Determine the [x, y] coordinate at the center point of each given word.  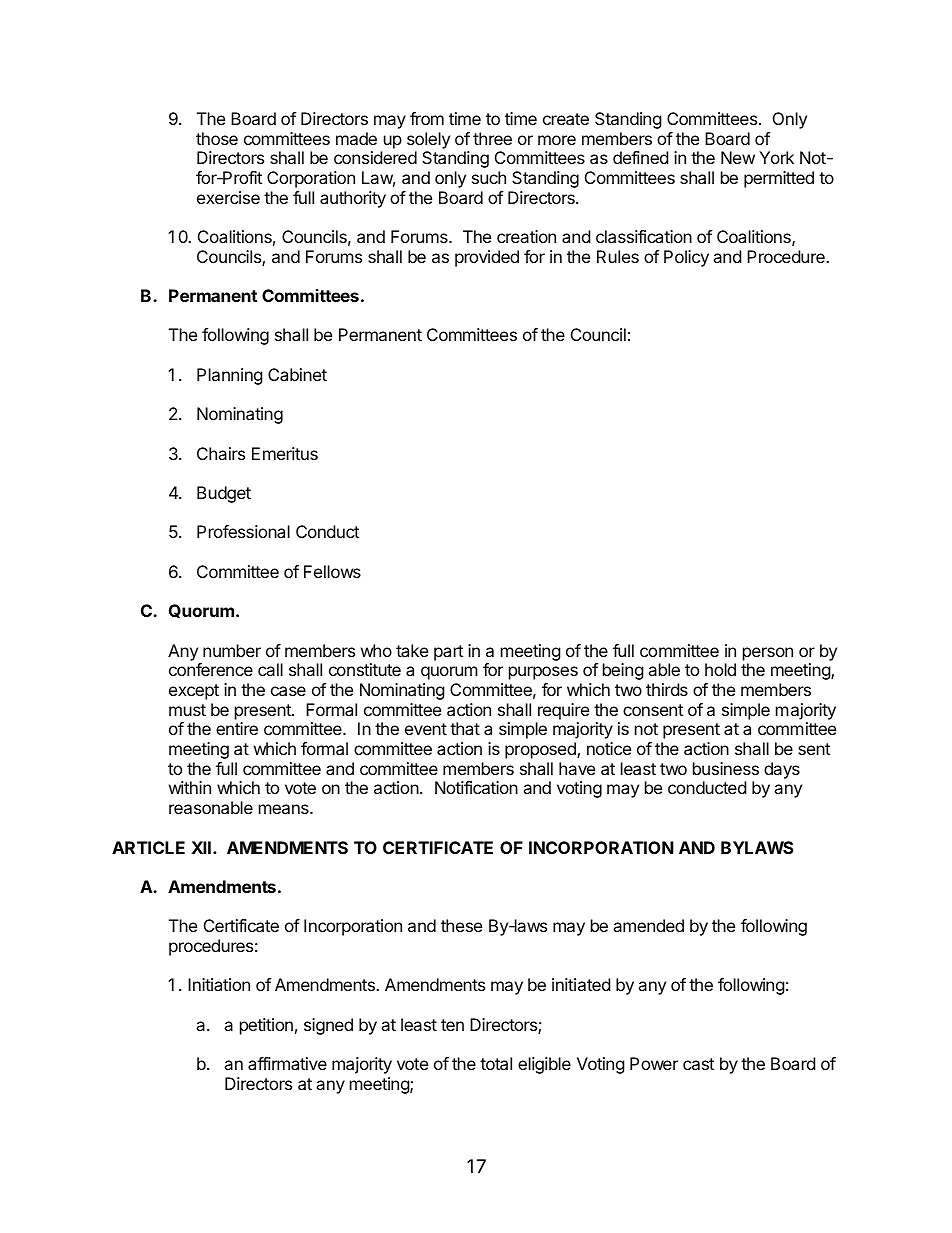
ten [452, 1025]
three [492, 138]
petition [266, 1026]
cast [698, 1064]
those [217, 138]
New [738, 157]
